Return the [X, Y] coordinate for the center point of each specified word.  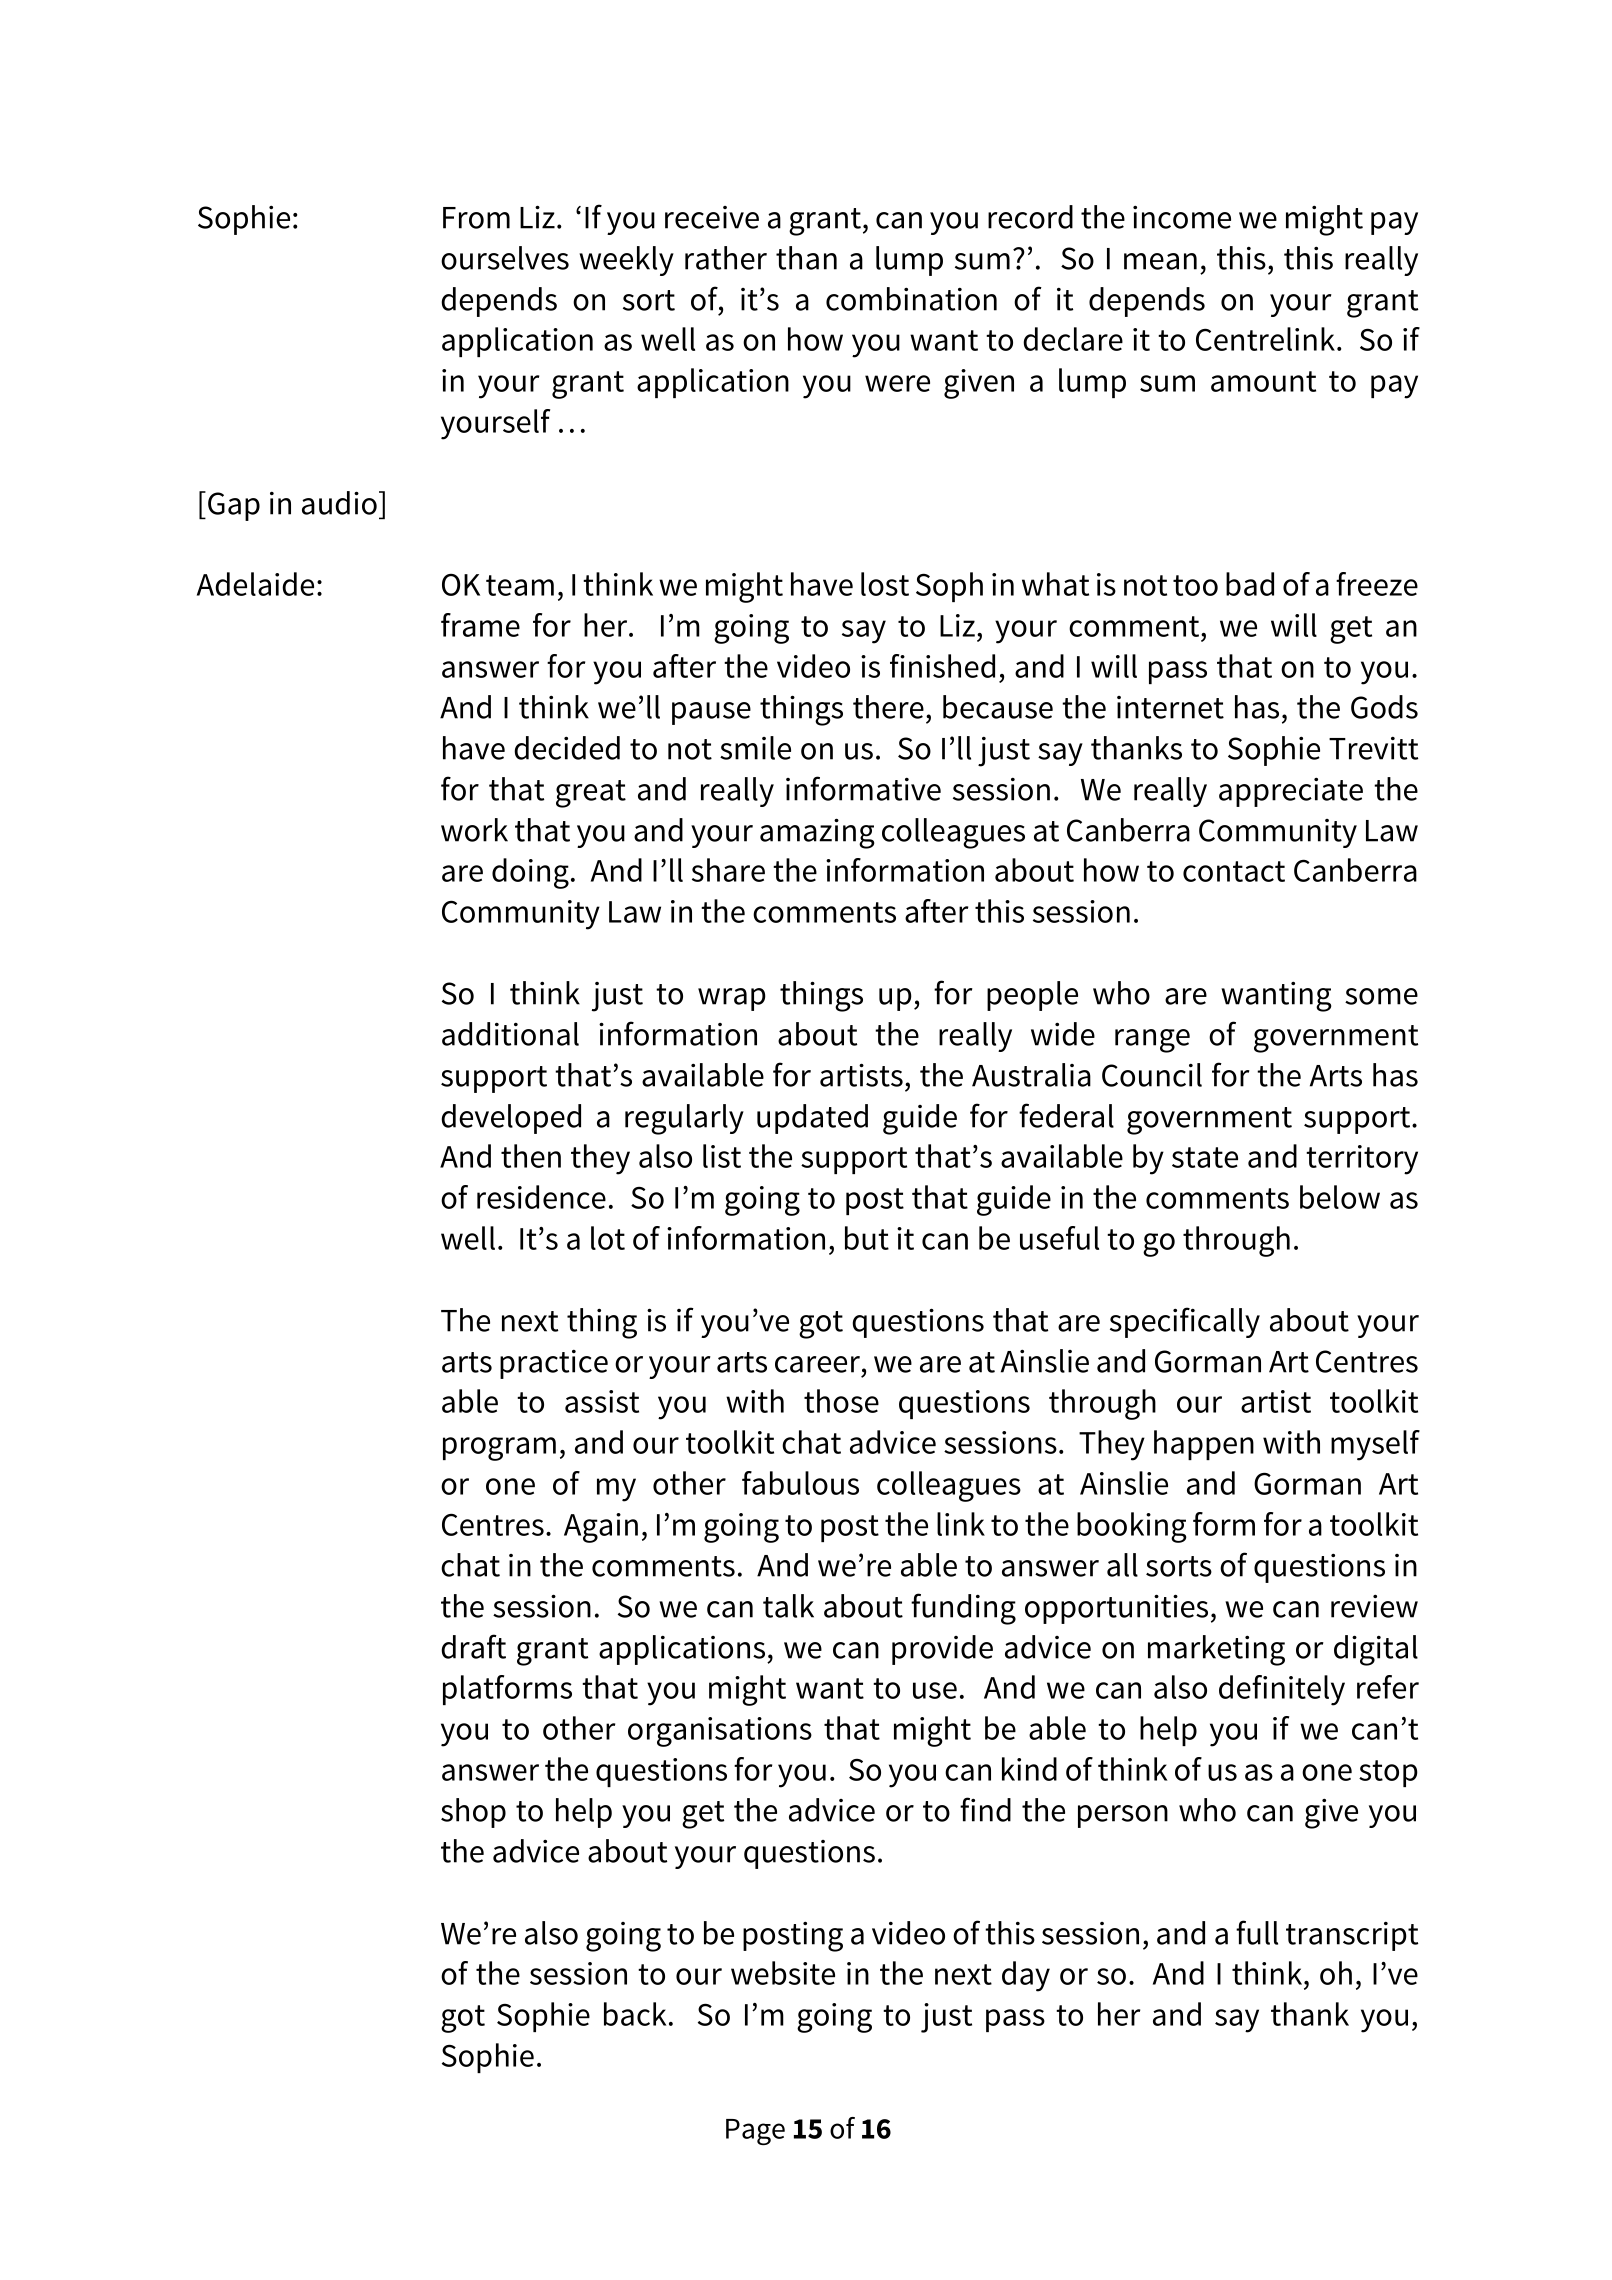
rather [726, 258]
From [476, 218]
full [1257, 1932]
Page [755, 2132]
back [635, 2014]
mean [1160, 261]
